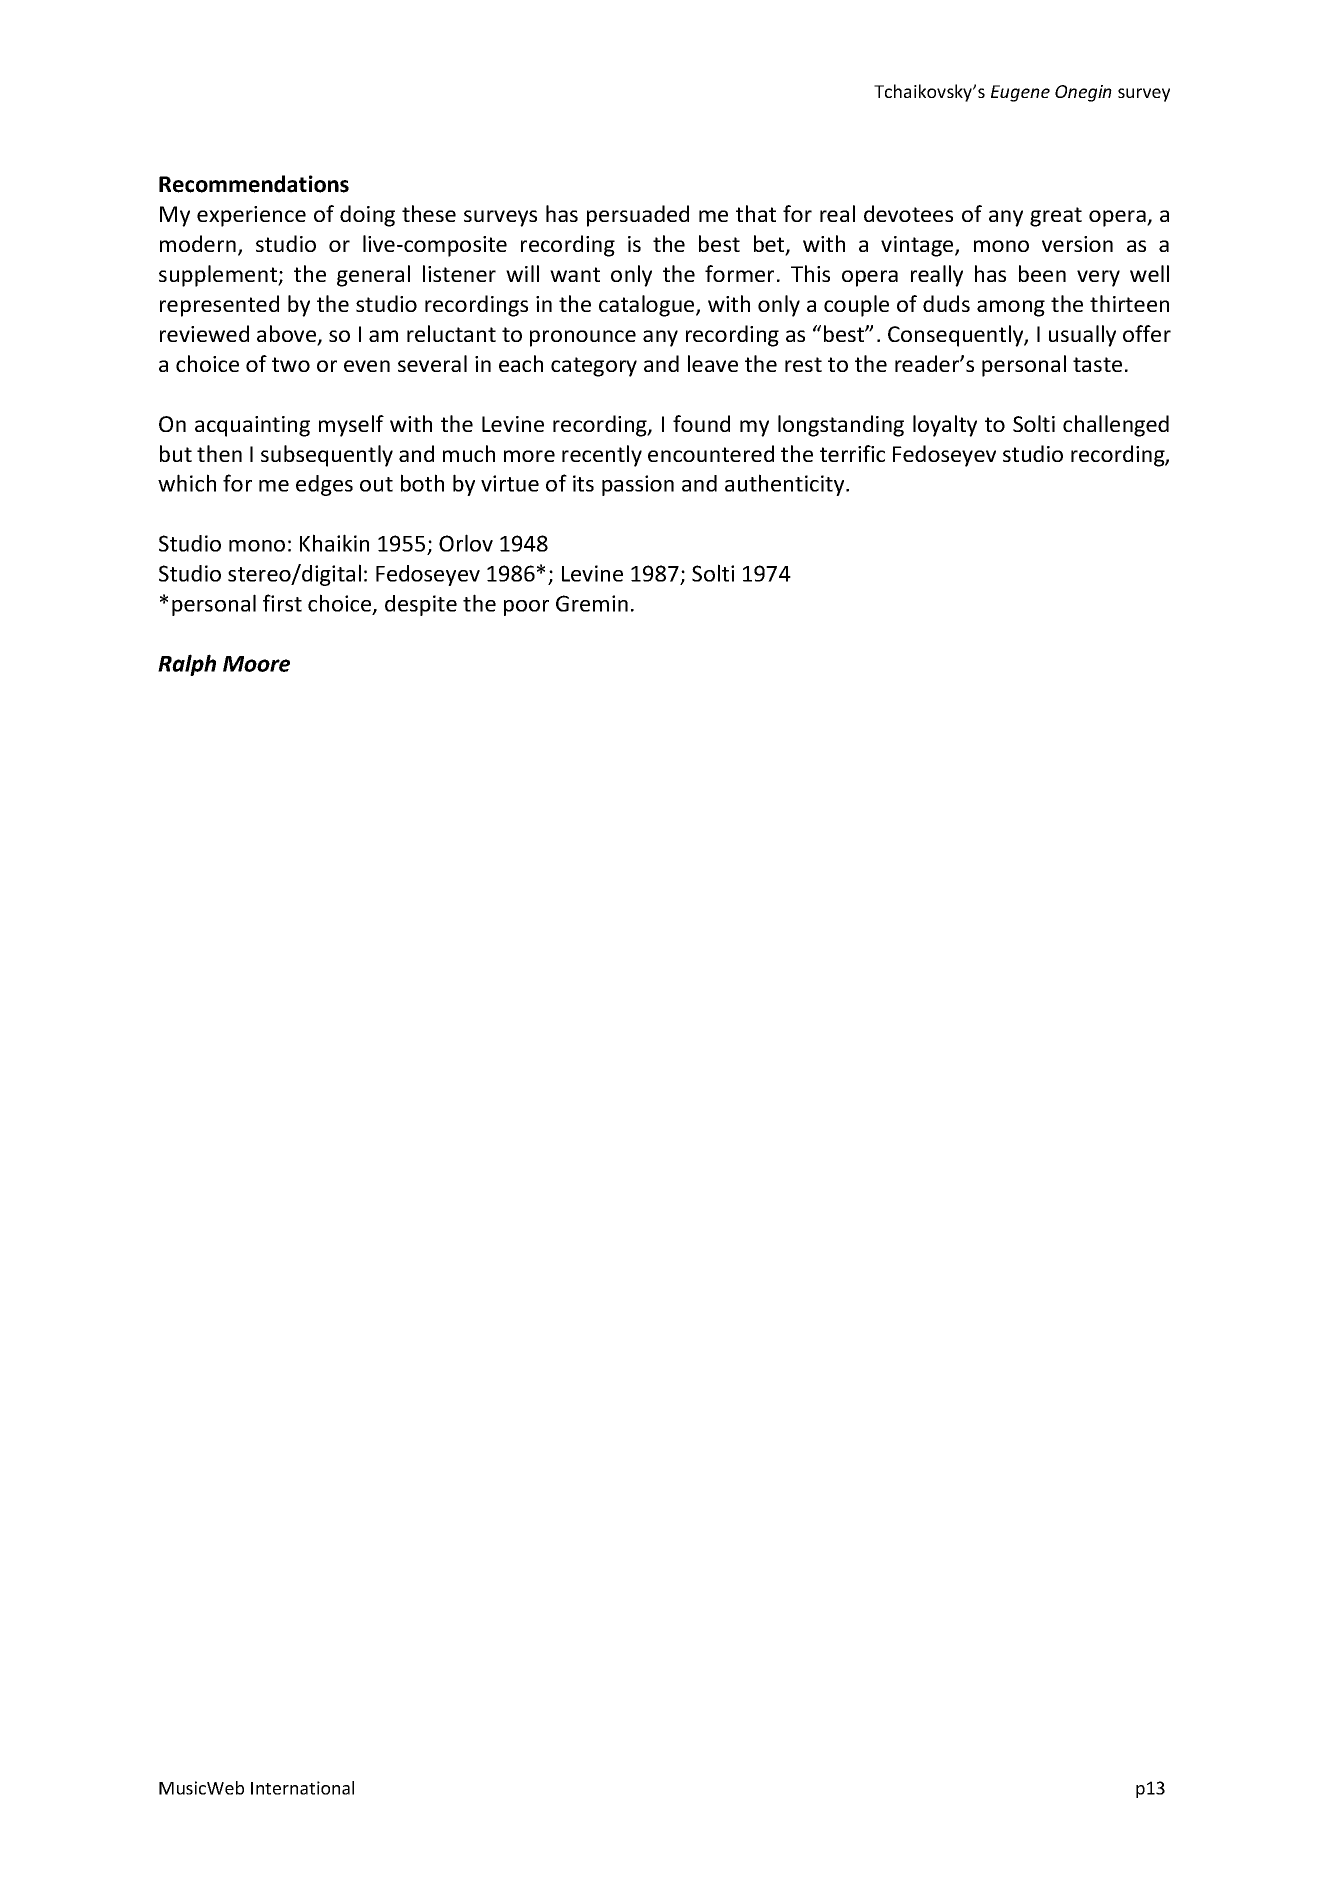 This page has height=1879, width=1329. What do you see at coordinates (526, 608) in the page?
I see `poor` at bounding box center [526, 608].
